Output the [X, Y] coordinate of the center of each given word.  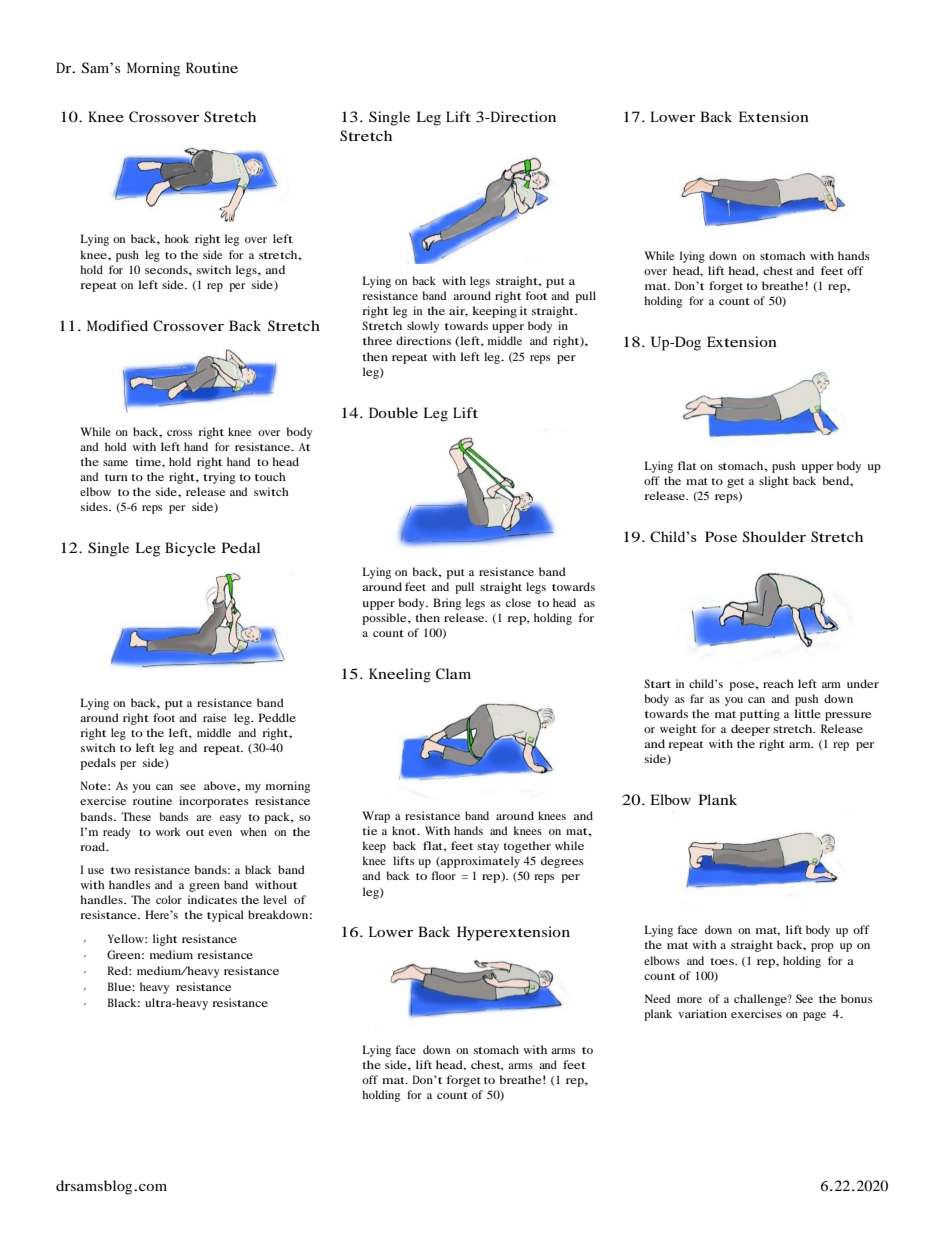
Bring [447, 604]
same [115, 463]
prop [822, 947]
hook [177, 238]
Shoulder [774, 537]
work [168, 831]
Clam [453, 673]
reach [778, 683]
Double [393, 412]
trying [219, 478]
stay [488, 848]
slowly [423, 327]
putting [760, 715]
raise [214, 717]
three [377, 340]
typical [225, 916]
